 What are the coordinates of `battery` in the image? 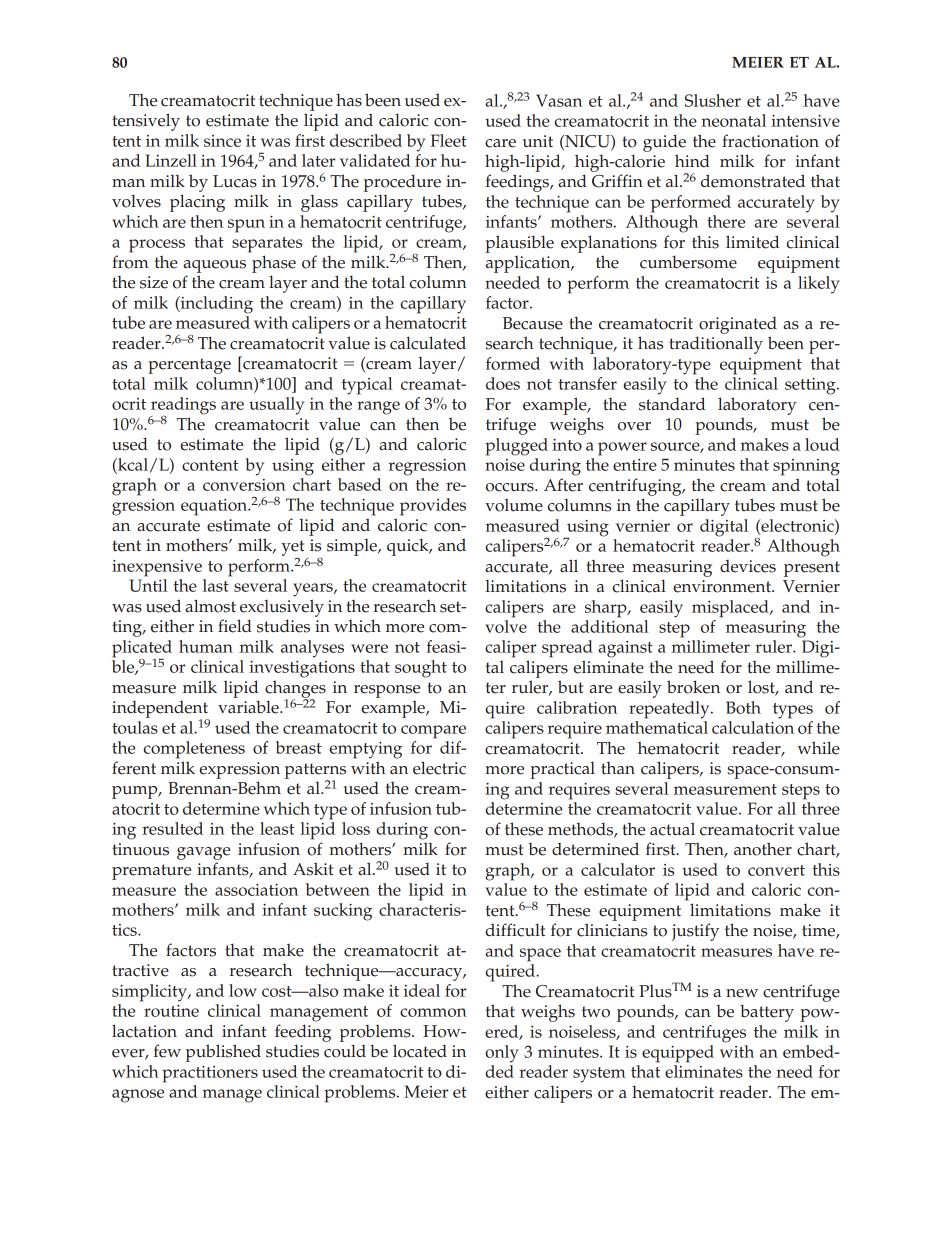 It's located at (767, 1013).
